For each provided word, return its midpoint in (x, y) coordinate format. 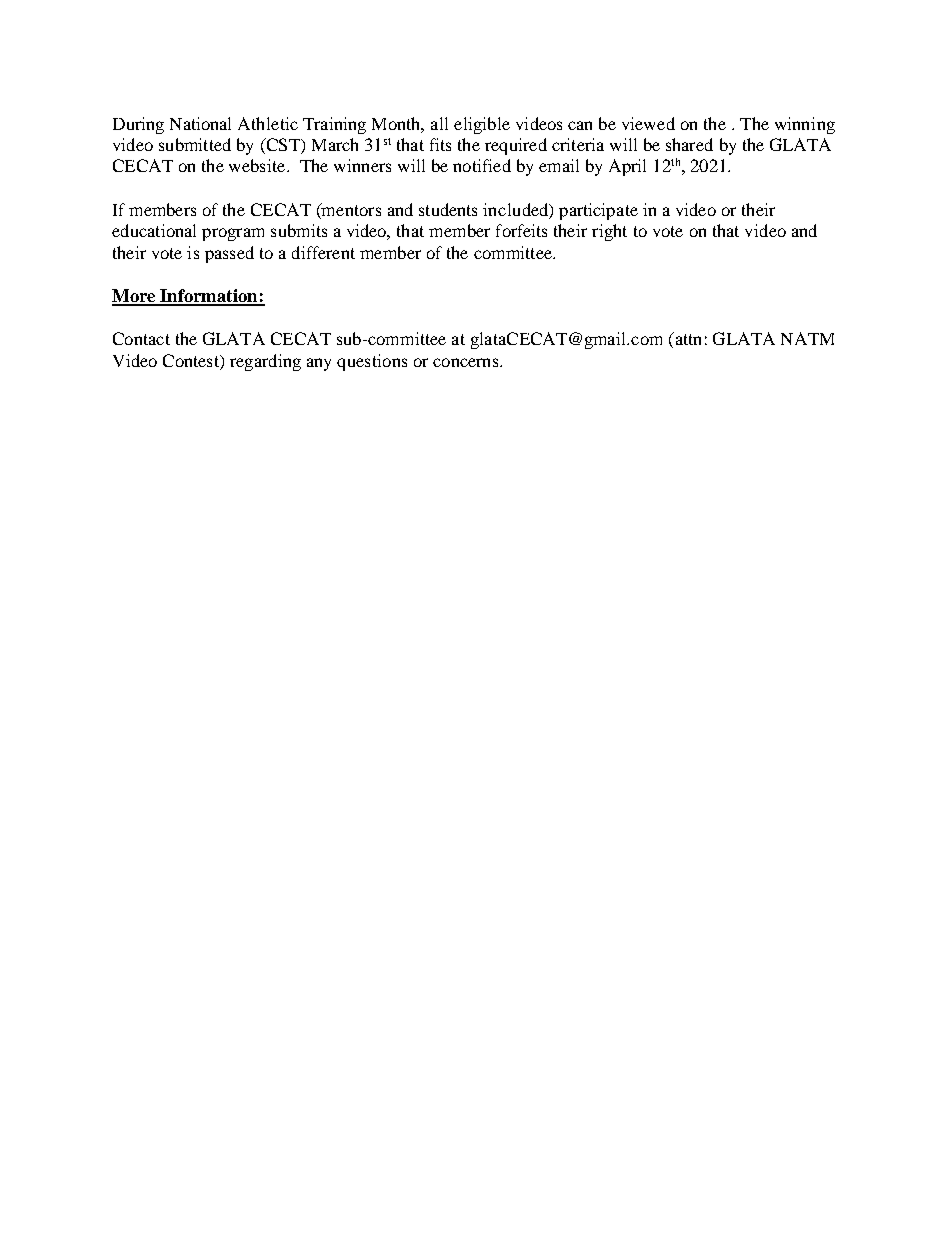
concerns (467, 362)
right (609, 232)
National (200, 123)
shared (689, 144)
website (258, 165)
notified (482, 165)
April (627, 167)
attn (687, 338)
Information (208, 297)
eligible (482, 125)
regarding (265, 362)
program (233, 234)
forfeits (521, 230)
